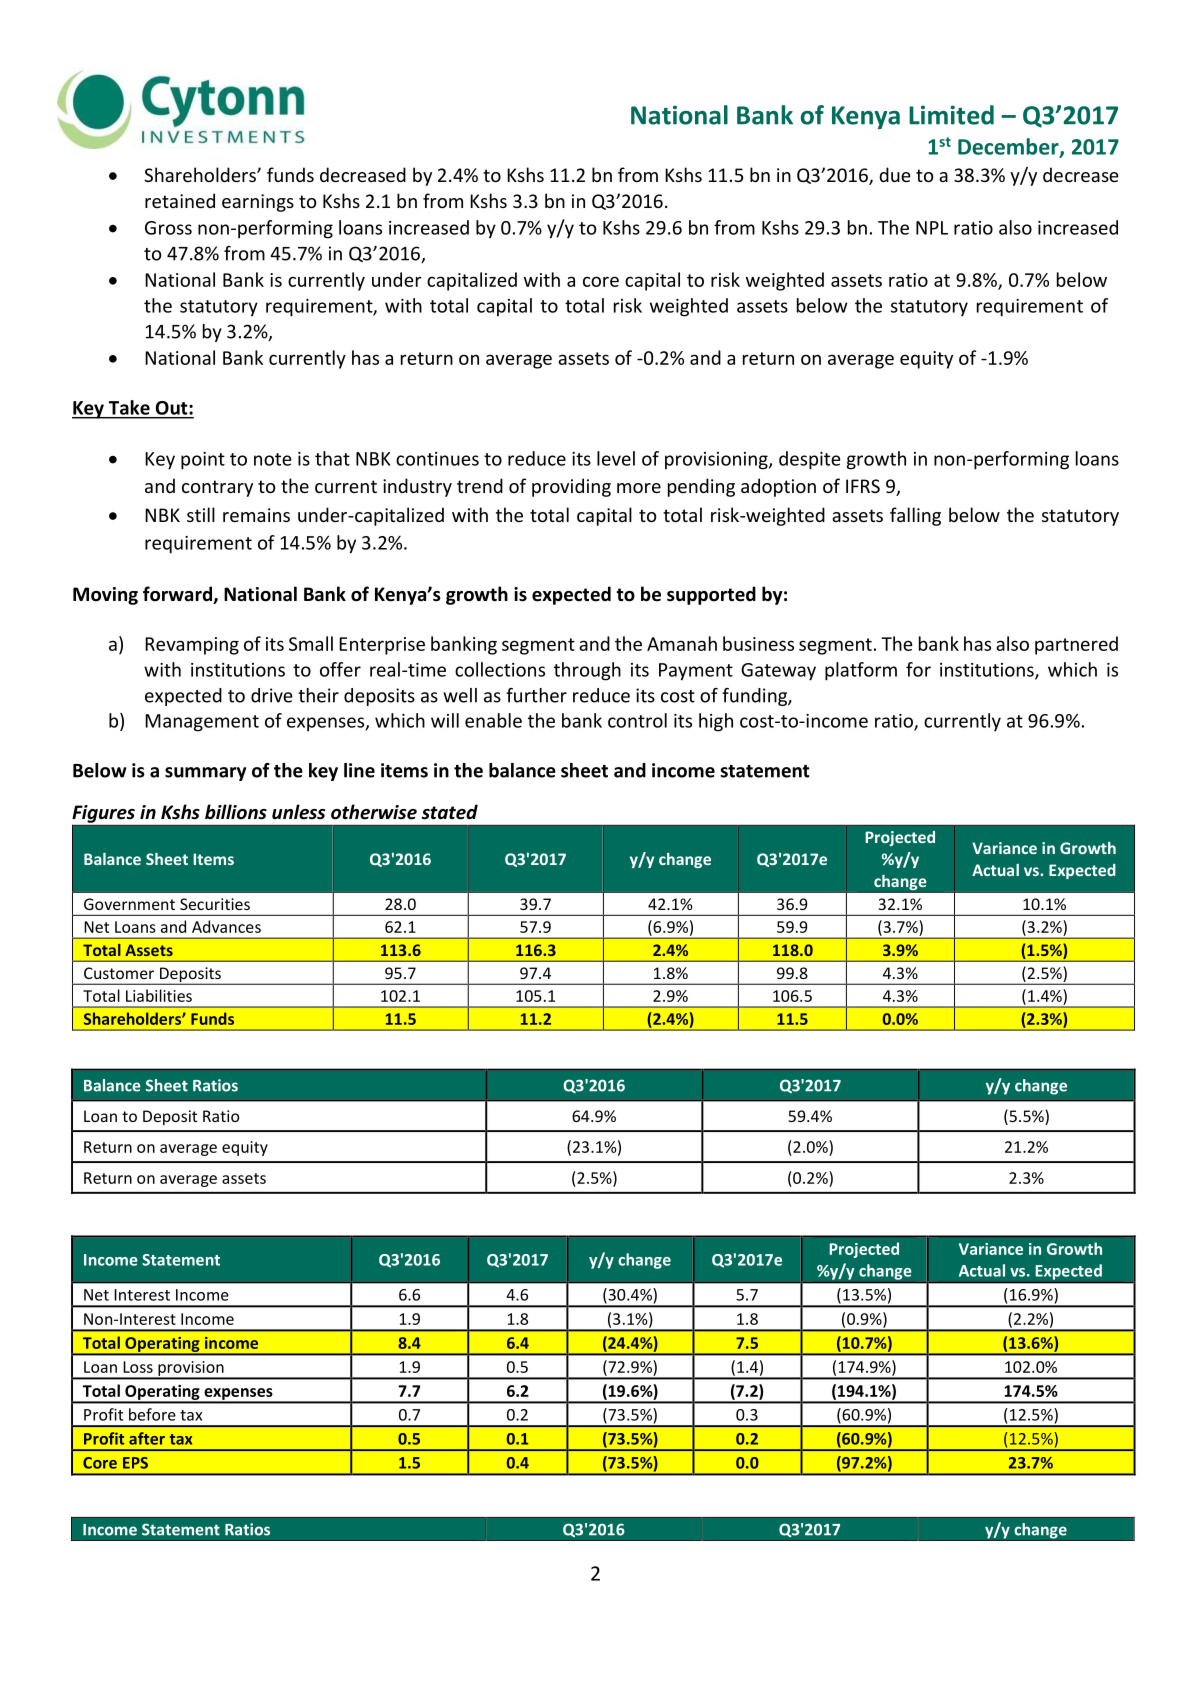 This screenshot has width=1191, height=1684. I want to click on retained, so click(180, 200).
